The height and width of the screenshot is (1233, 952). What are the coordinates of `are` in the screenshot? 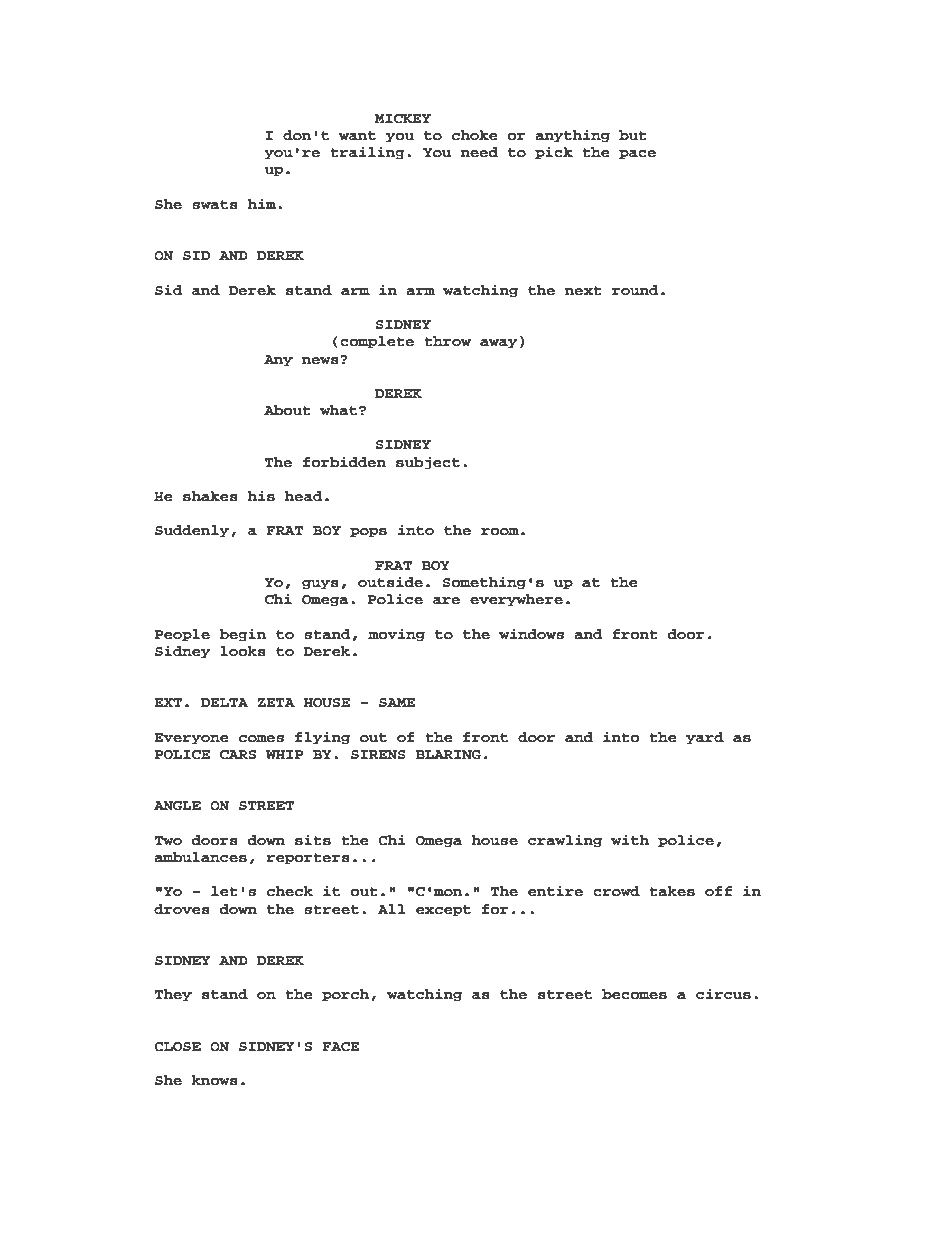 It's located at (446, 601).
